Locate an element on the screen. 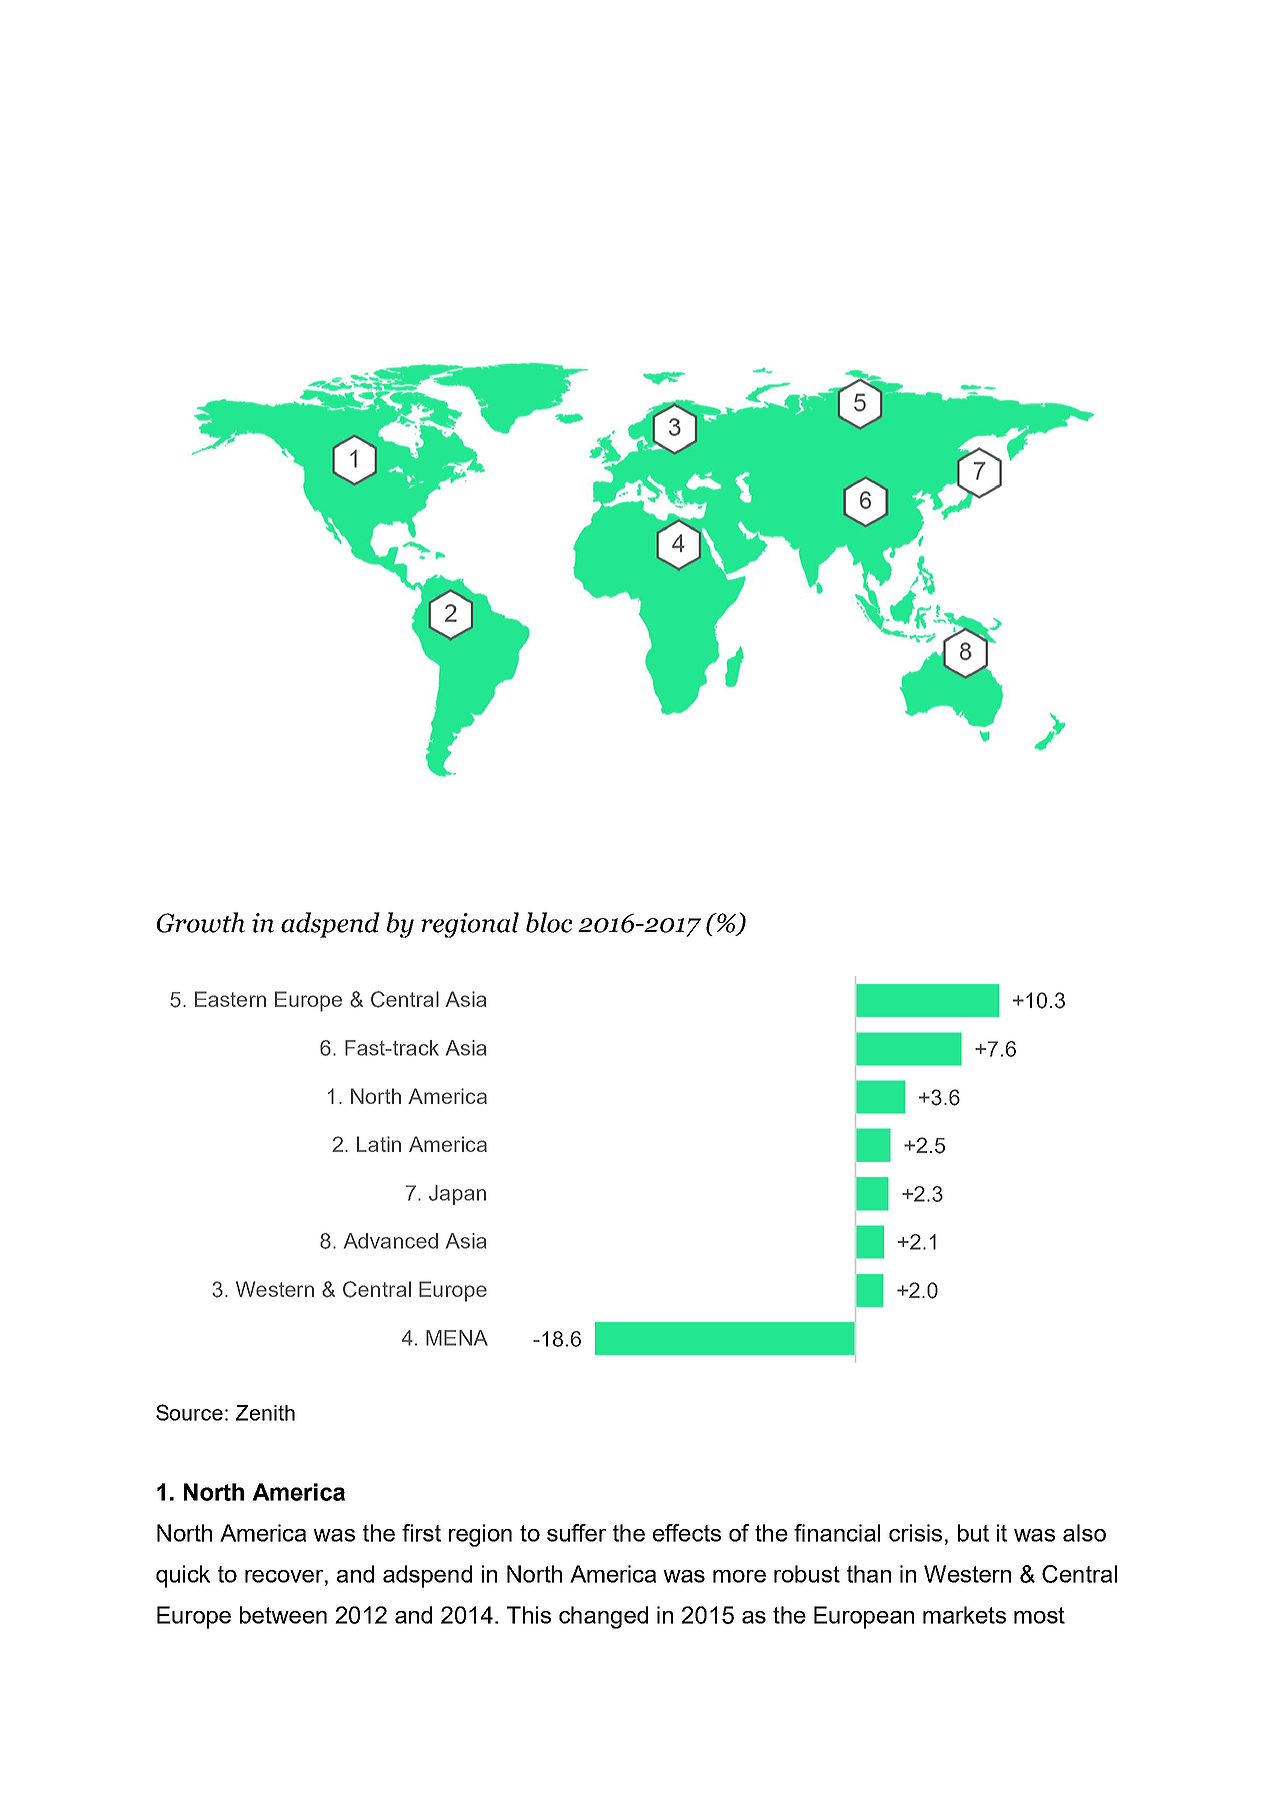 The height and width of the screenshot is (1818, 1286). markets is located at coordinates (964, 1615).
